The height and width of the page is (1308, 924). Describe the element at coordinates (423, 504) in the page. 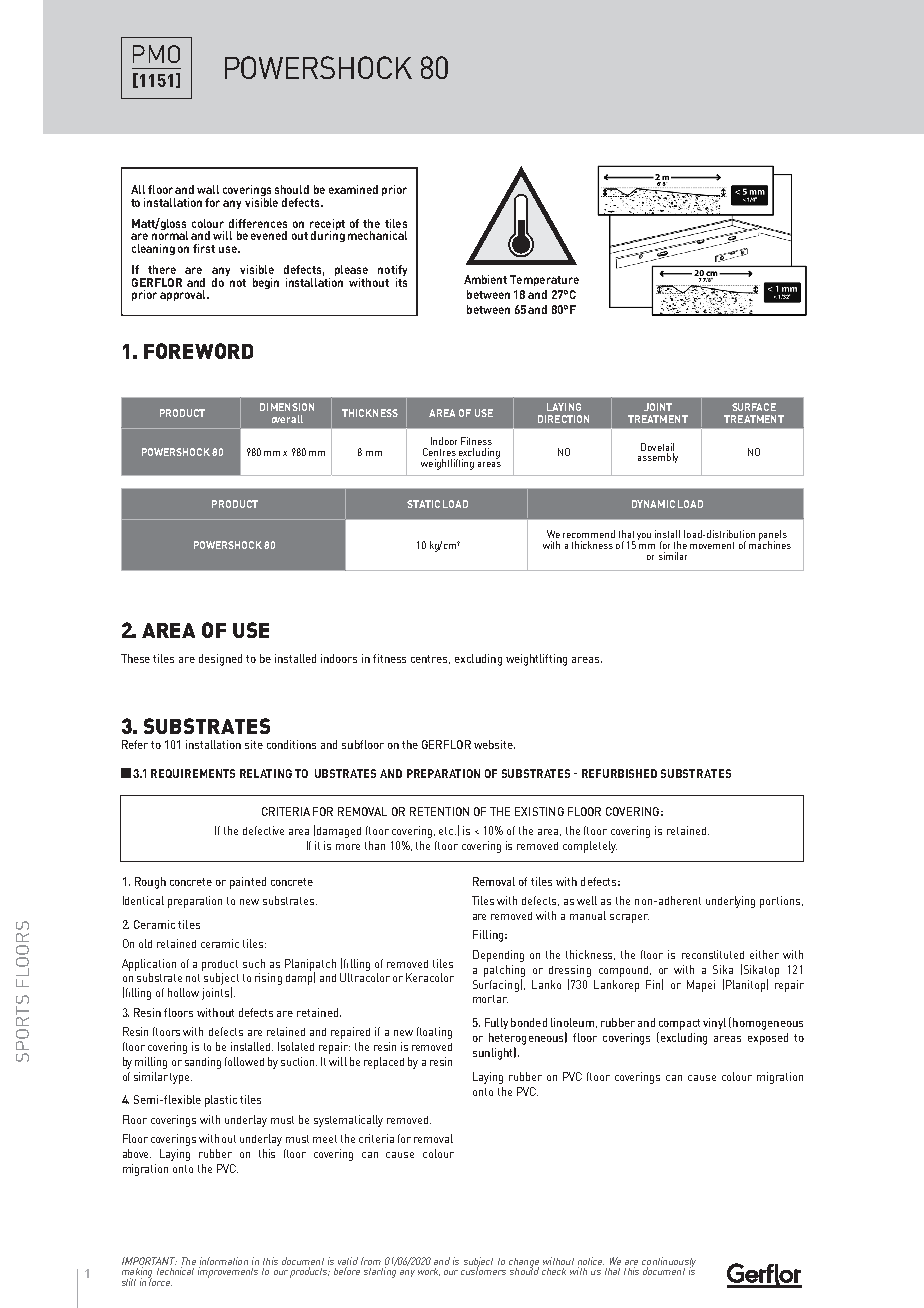

I see `STATIC` at that location.
